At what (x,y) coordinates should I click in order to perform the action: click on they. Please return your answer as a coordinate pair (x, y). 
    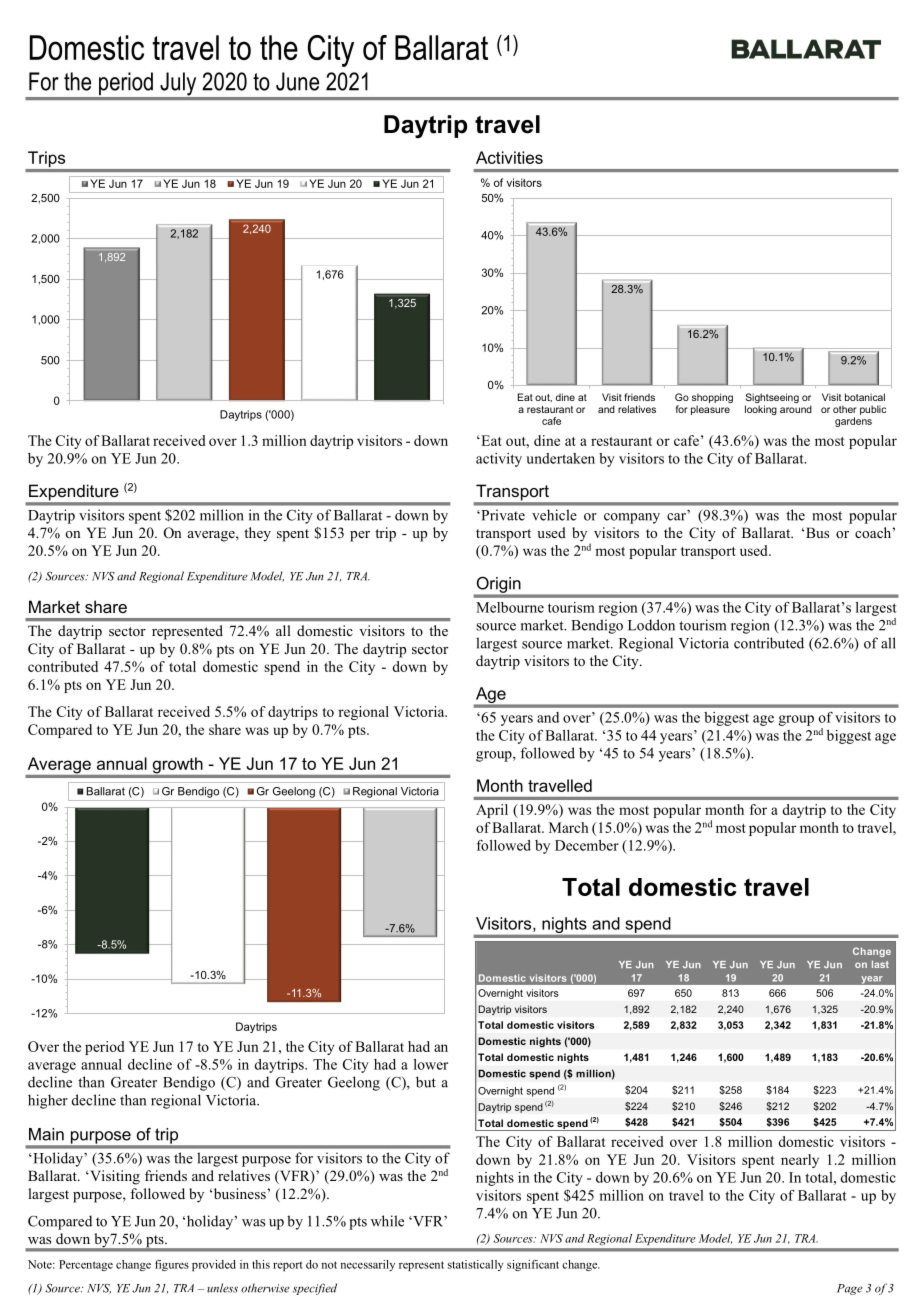
    Looking at the image, I should click on (257, 534).
